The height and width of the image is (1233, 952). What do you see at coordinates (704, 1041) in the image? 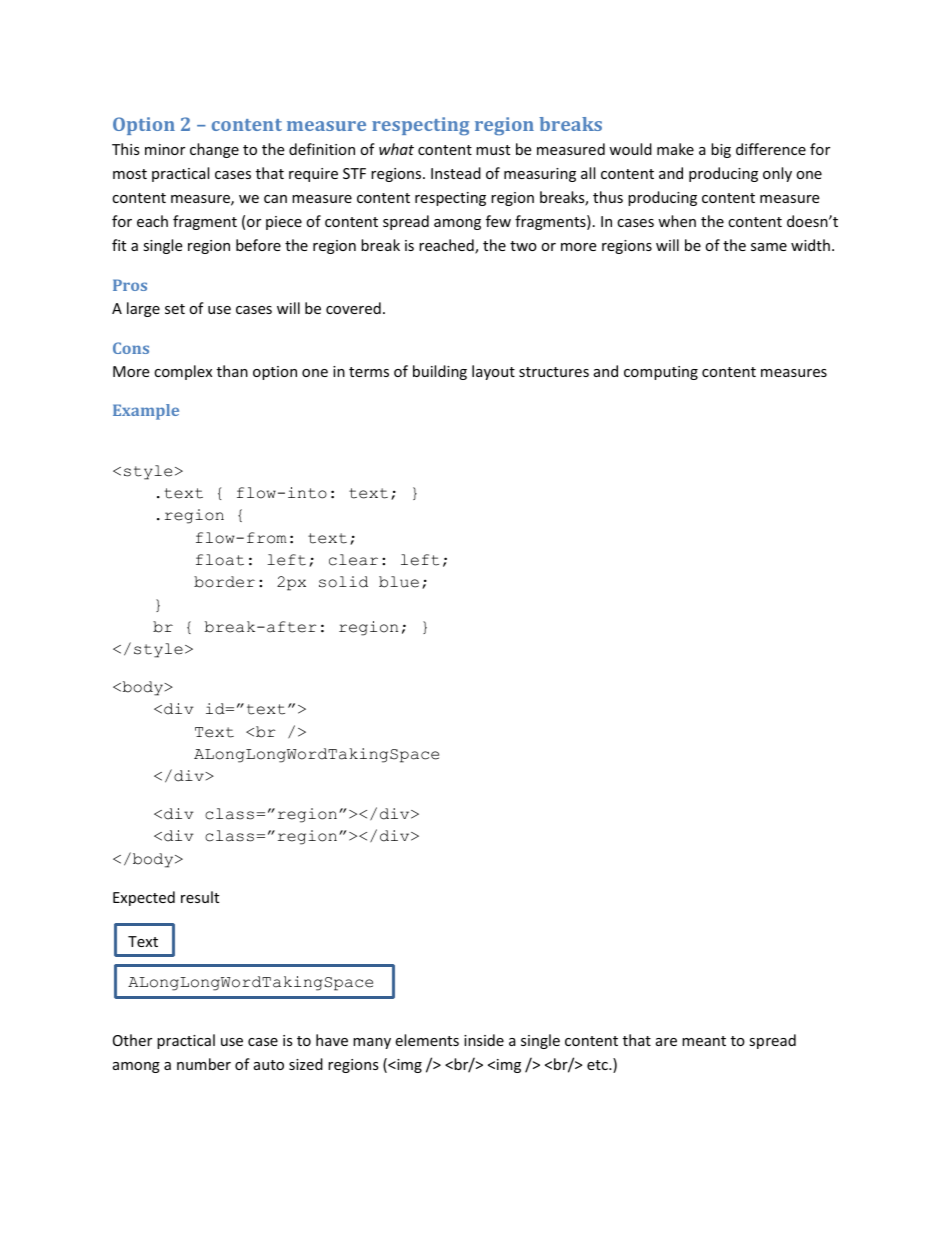
I see `meant` at bounding box center [704, 1041].
